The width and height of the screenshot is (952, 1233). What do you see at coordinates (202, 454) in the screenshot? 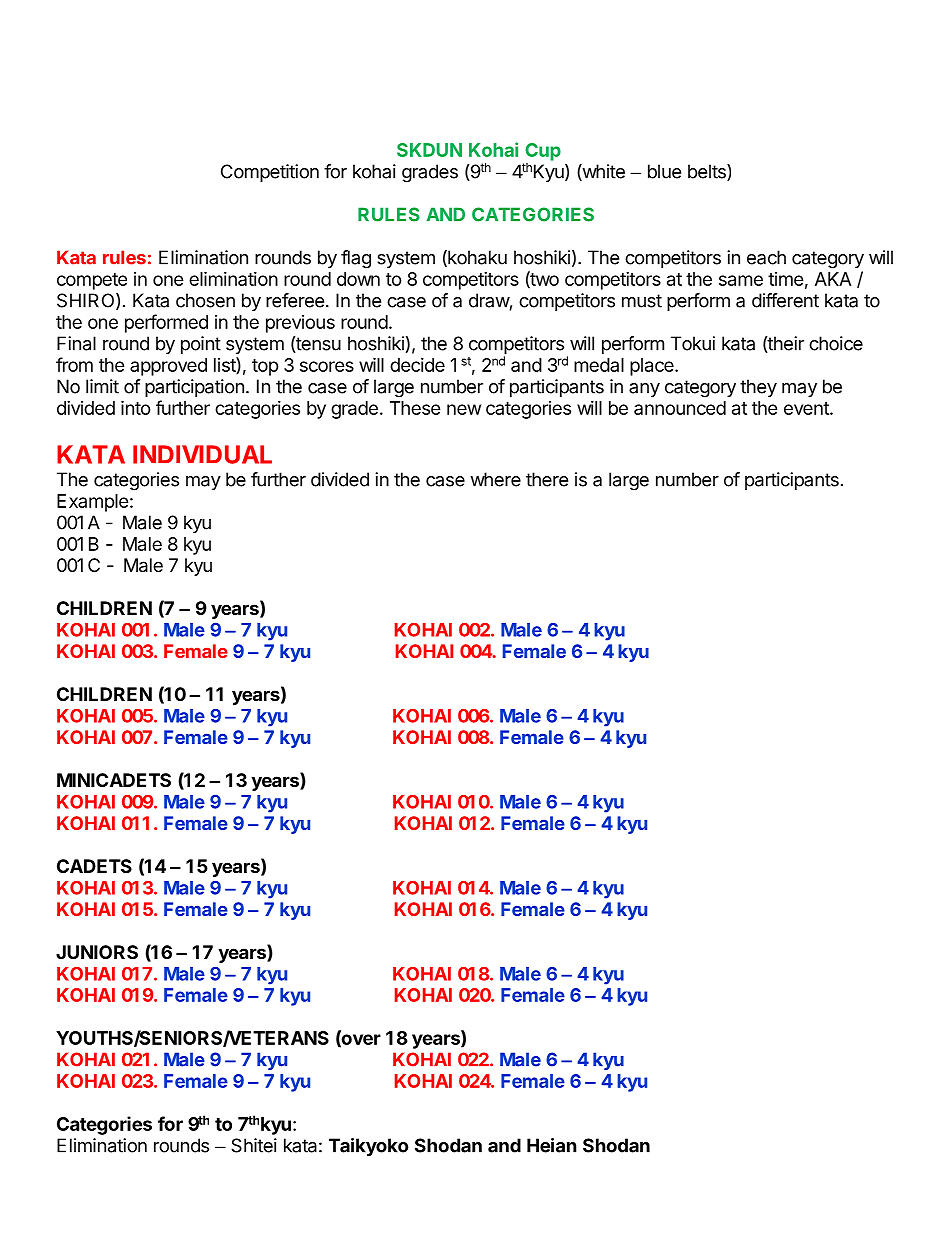
I see `INDIVIDUAL` at bounding box center [202, 454].
